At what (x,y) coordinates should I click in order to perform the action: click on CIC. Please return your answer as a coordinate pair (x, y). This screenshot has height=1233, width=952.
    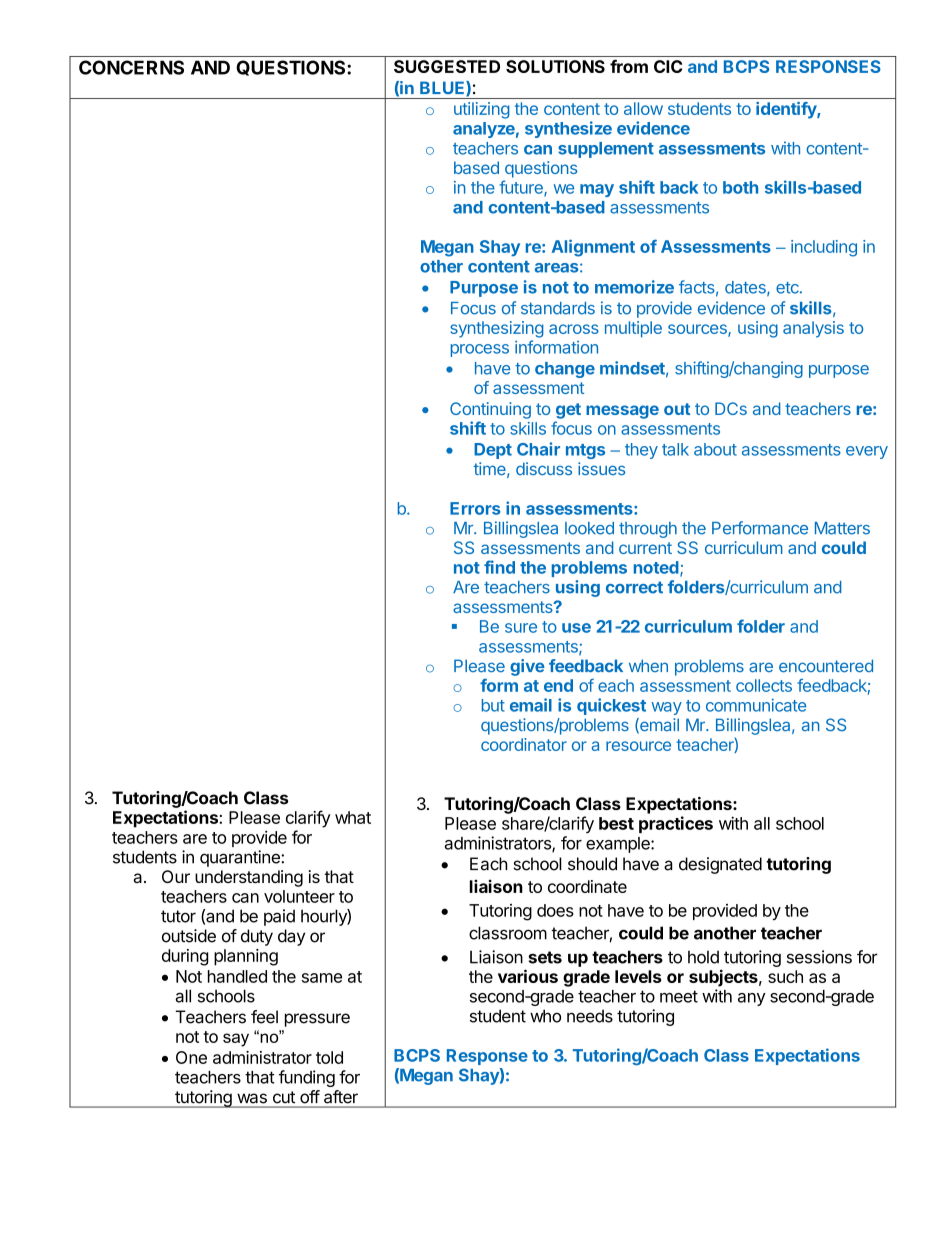
    Looking at the image, I should click on (668, 66).
